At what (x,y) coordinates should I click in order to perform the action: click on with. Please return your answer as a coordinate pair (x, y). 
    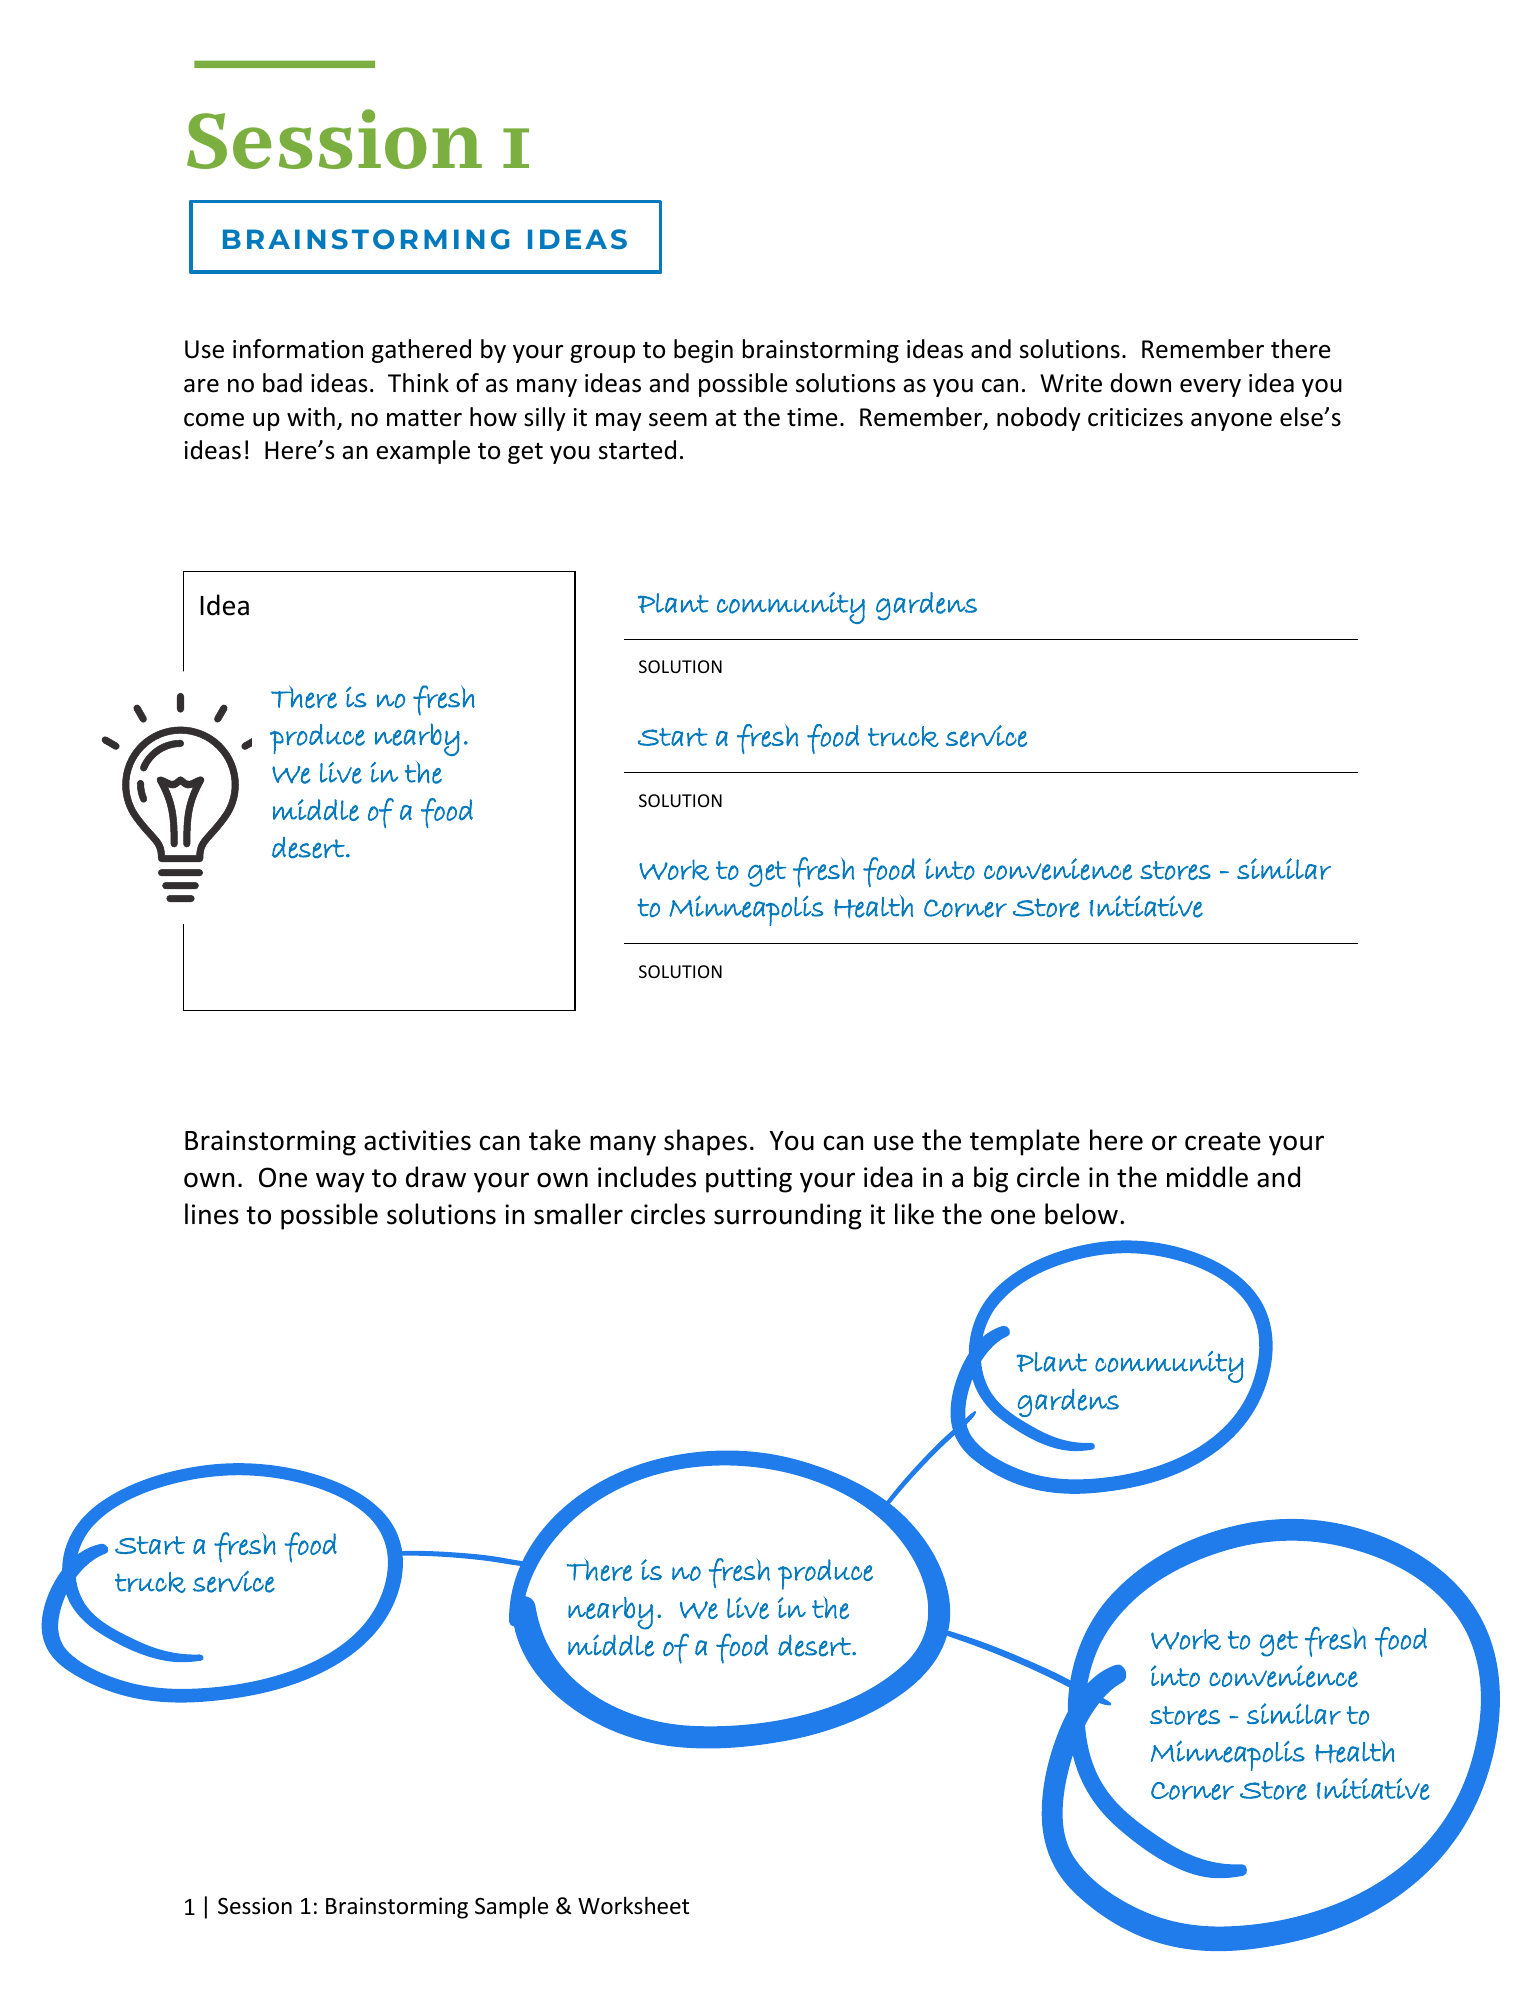
    Looking at the image, I should click on (311, 416).
